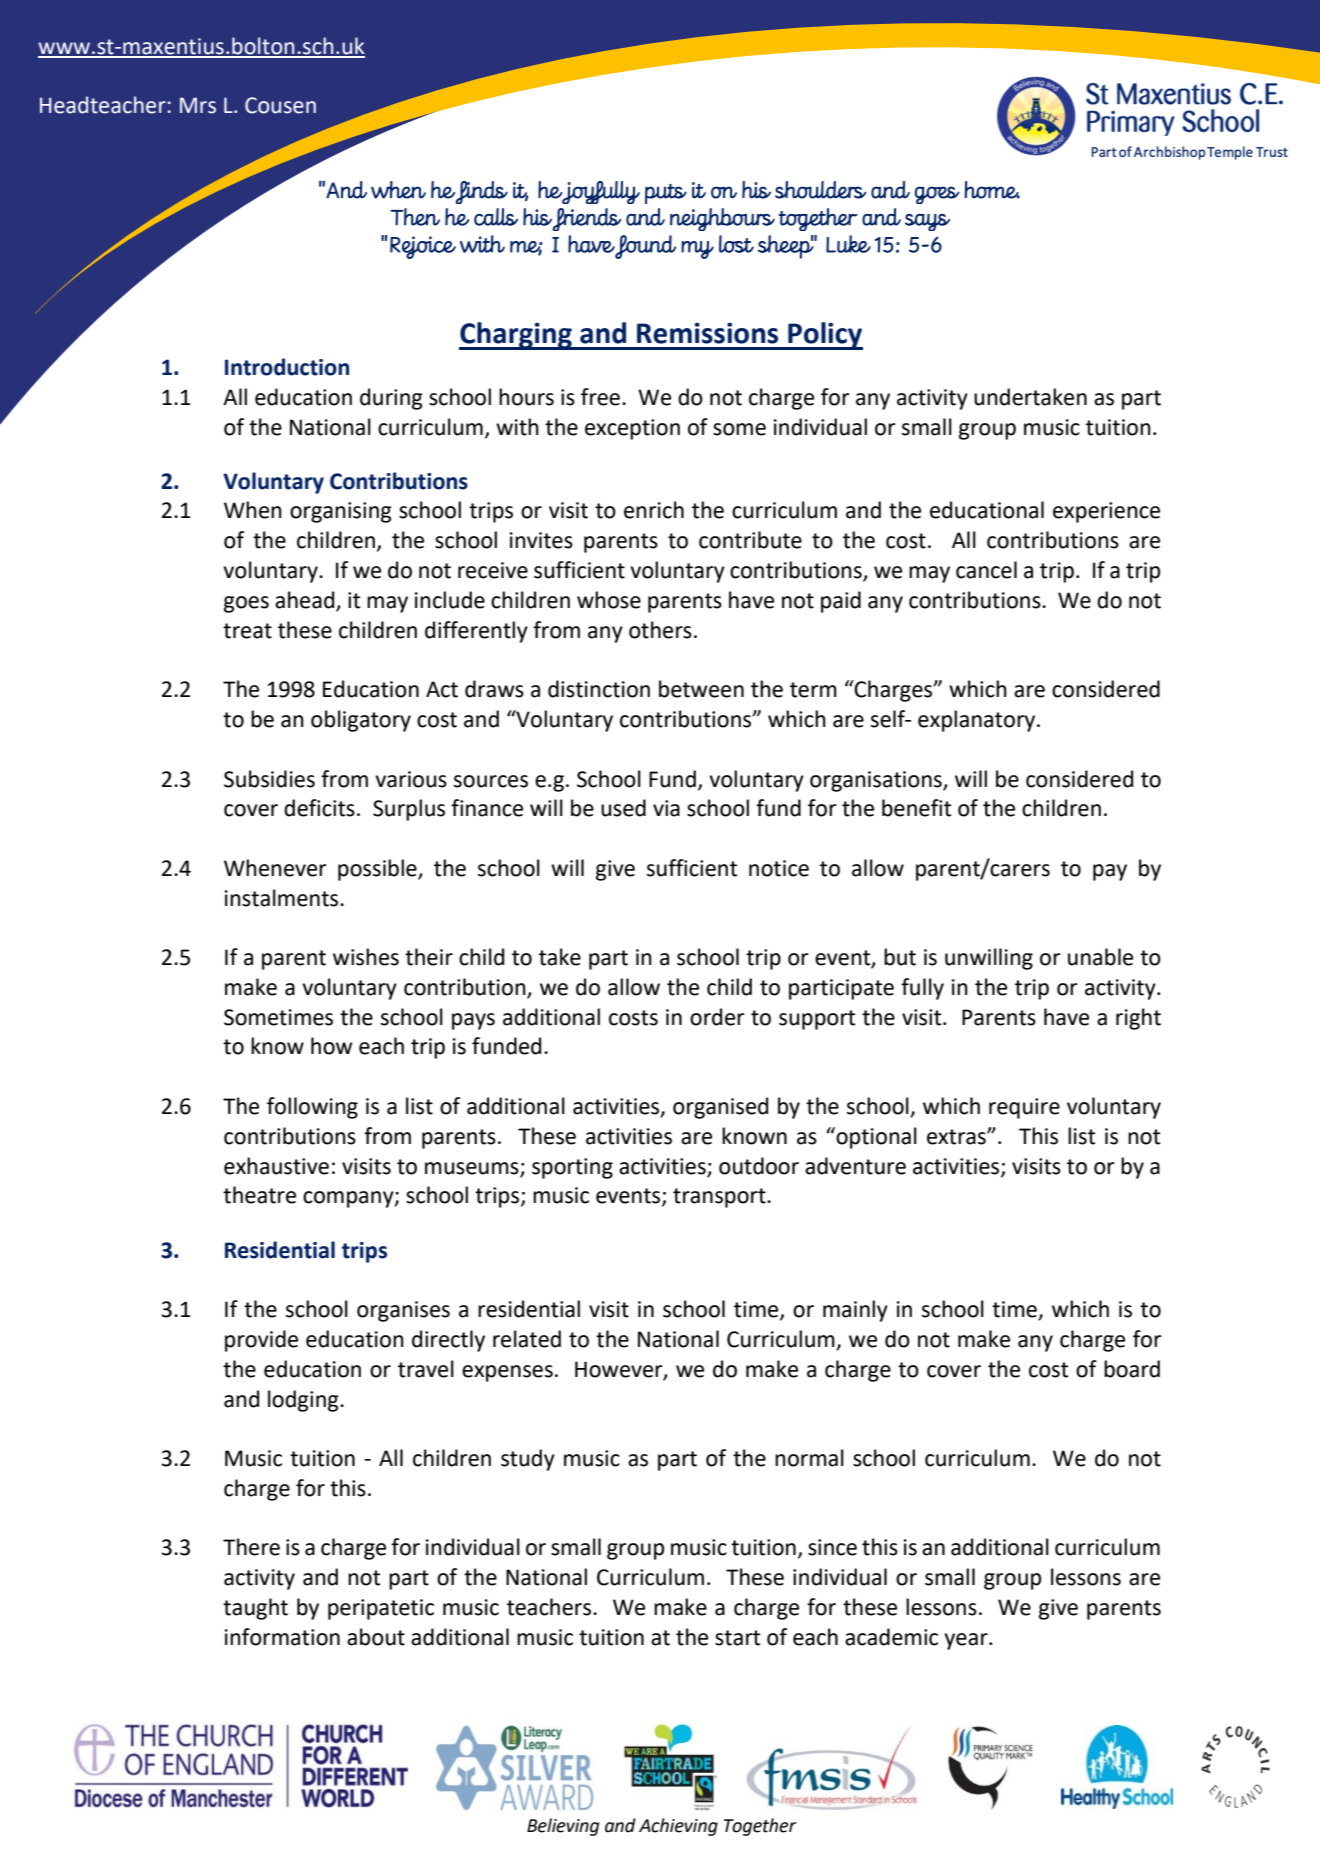 This screenshot has height=1867, width=1320. I want to click on wishes, so click(366, 957).
